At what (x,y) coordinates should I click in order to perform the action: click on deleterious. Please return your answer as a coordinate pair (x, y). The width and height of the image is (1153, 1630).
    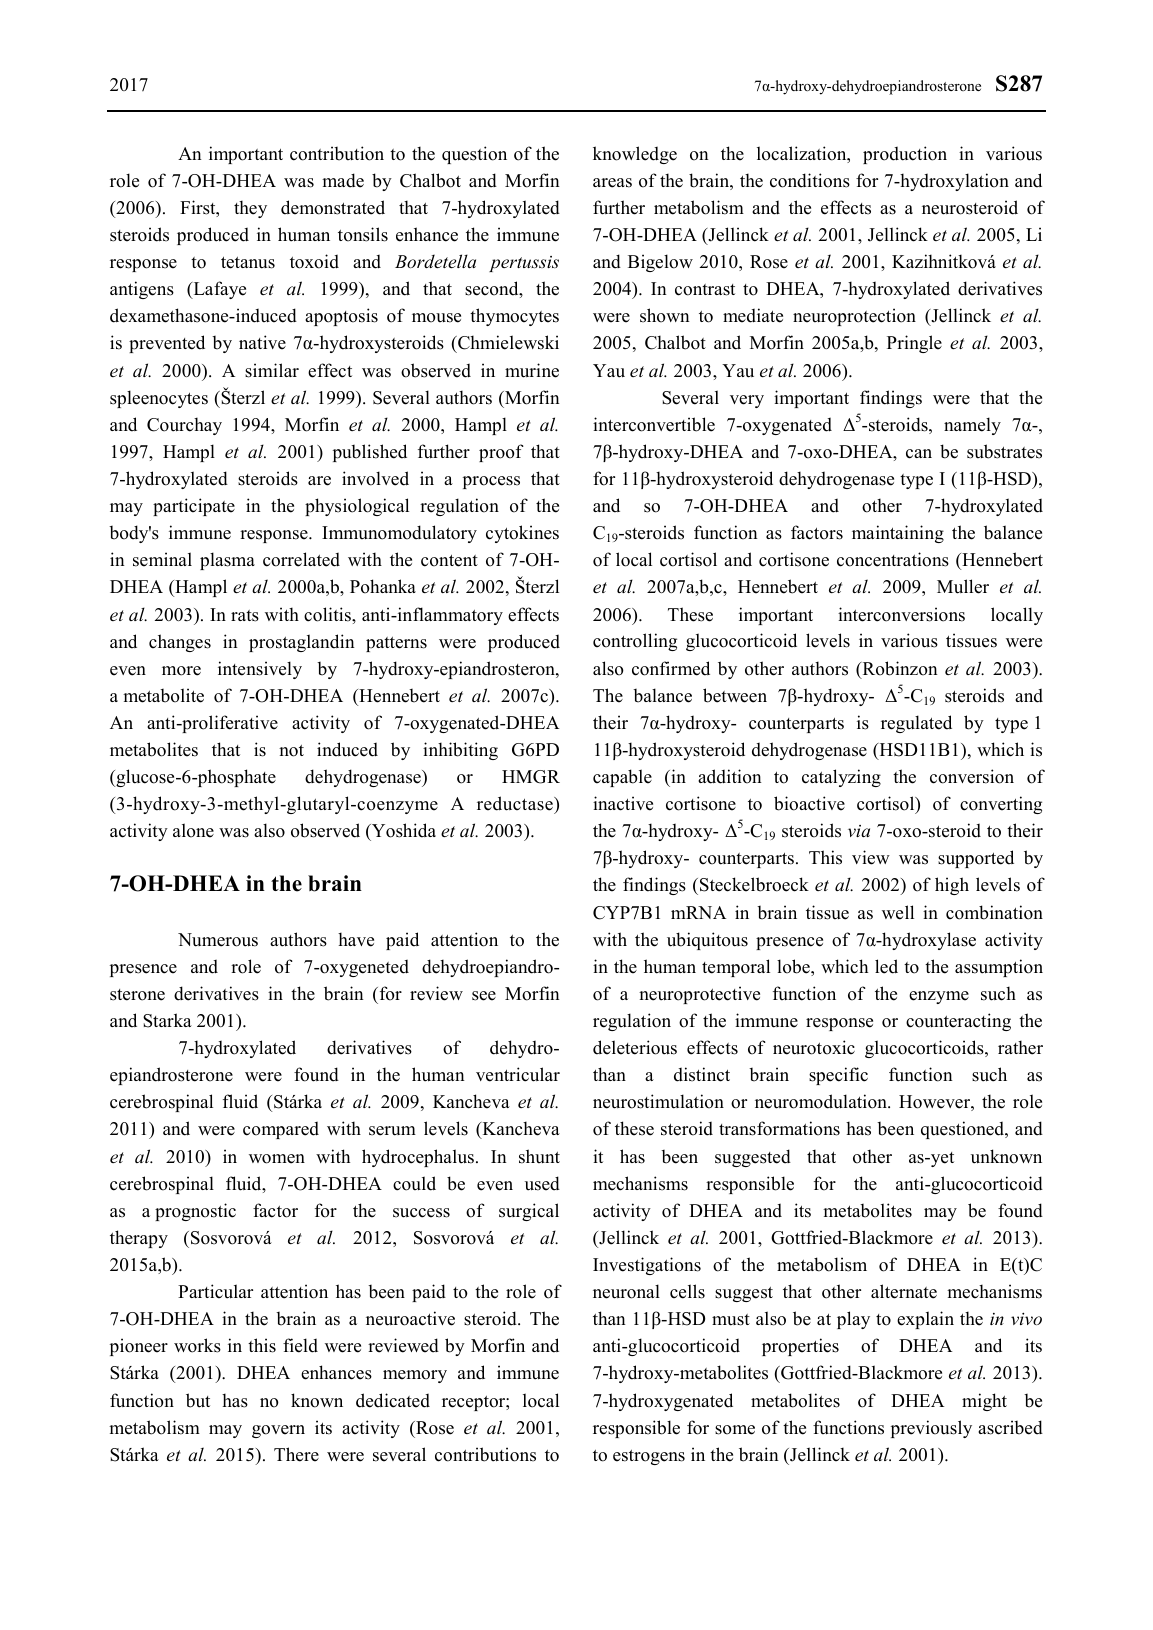
    Looking at the image, I should click on (635, 1047).
